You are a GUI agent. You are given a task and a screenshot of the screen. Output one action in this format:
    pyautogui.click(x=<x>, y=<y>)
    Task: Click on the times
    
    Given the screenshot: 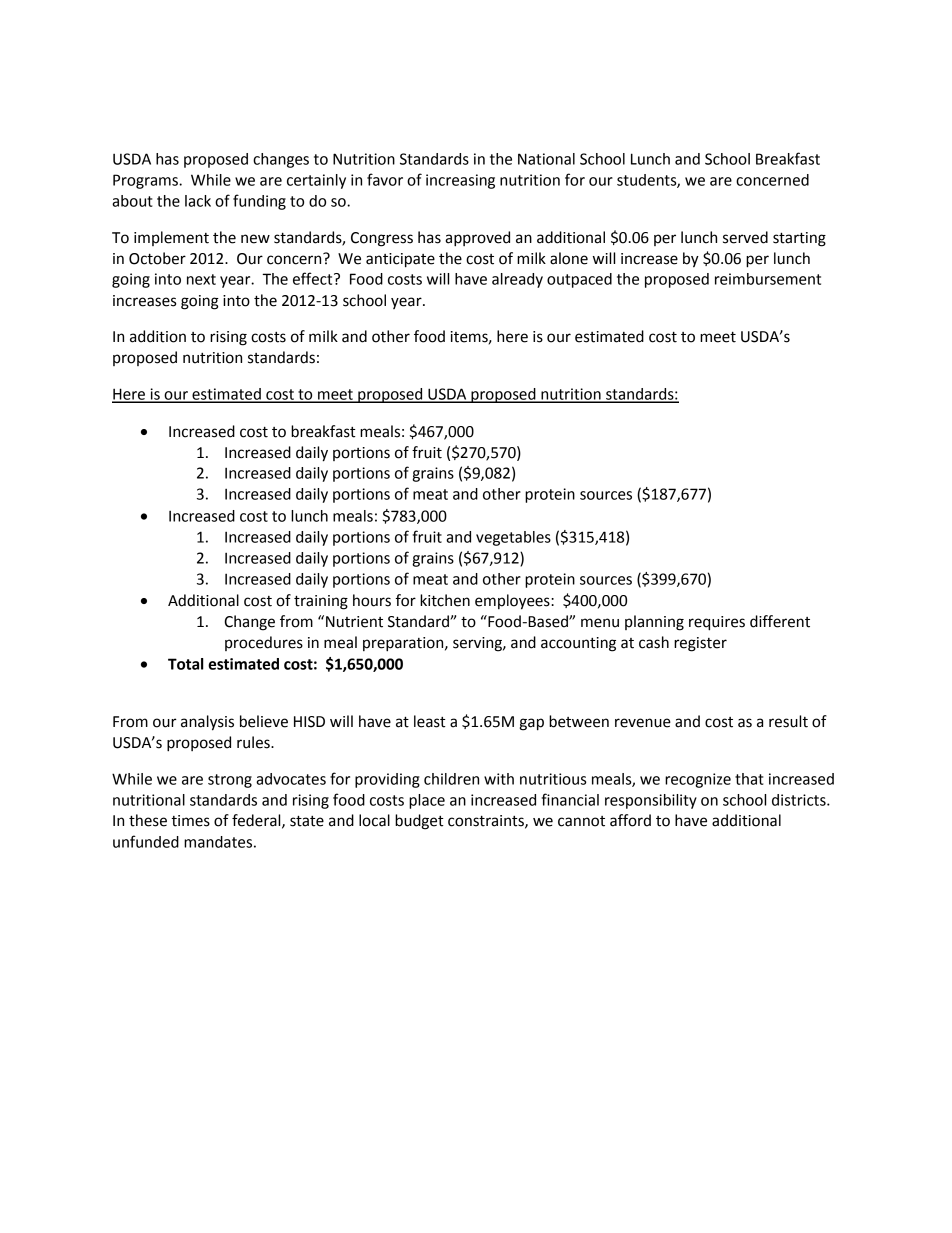 What is the action you would take?
    pyautogui.click(x=190, y=821)
